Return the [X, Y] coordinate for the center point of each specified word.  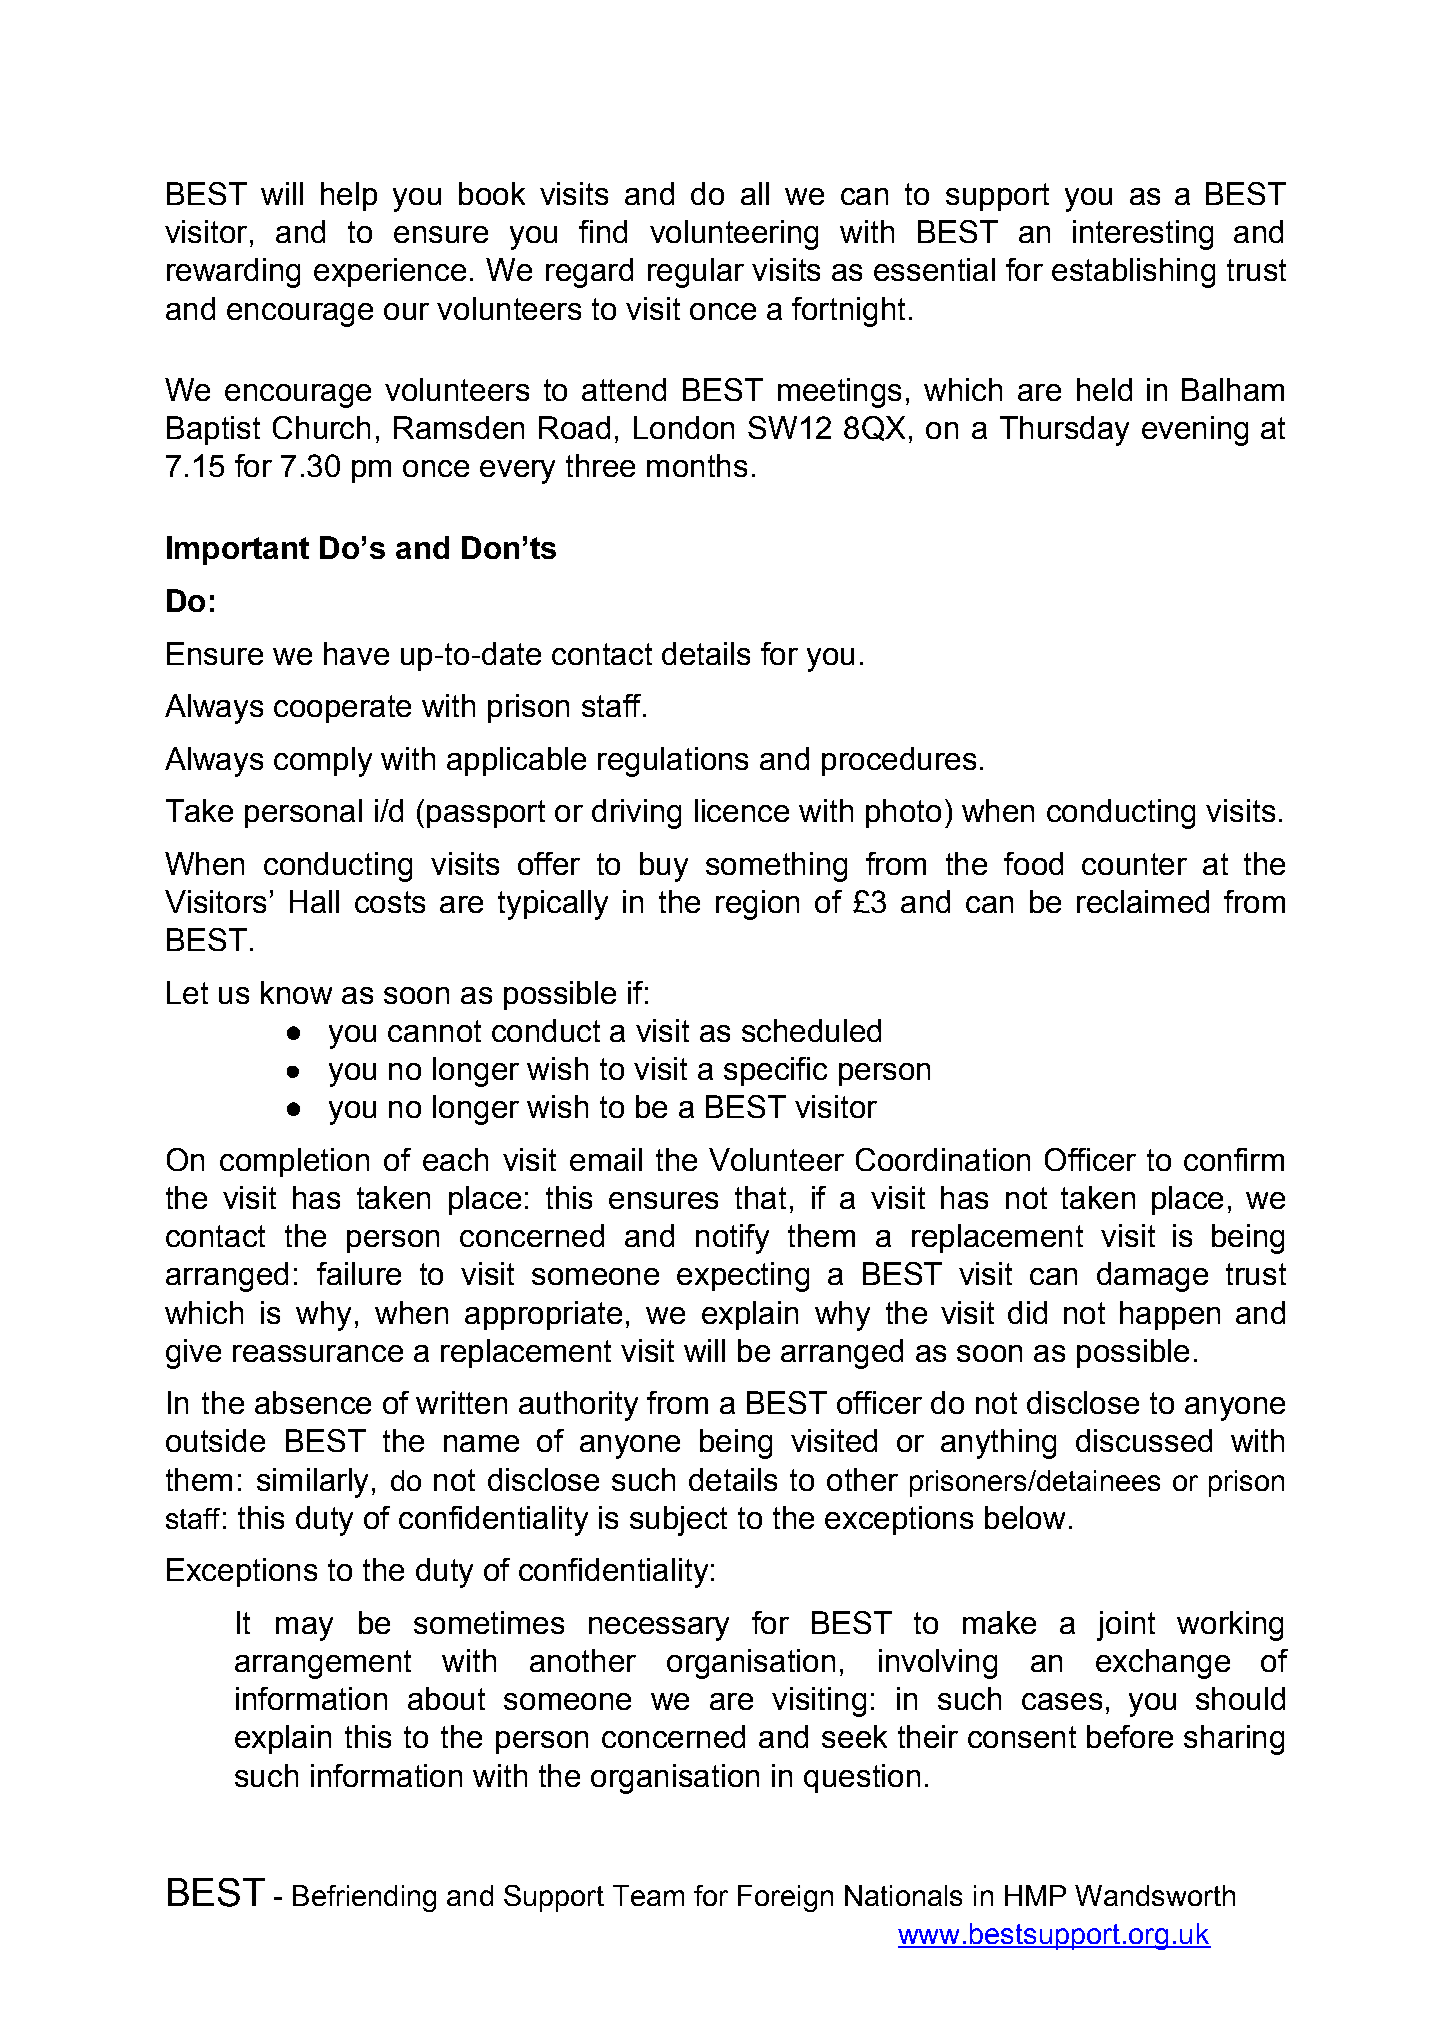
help [349, 196]
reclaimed [1143, 901]
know [296, 992]
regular [696, 273]
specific [775, 1071]
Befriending [364, 1898]
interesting [1143, 235]
